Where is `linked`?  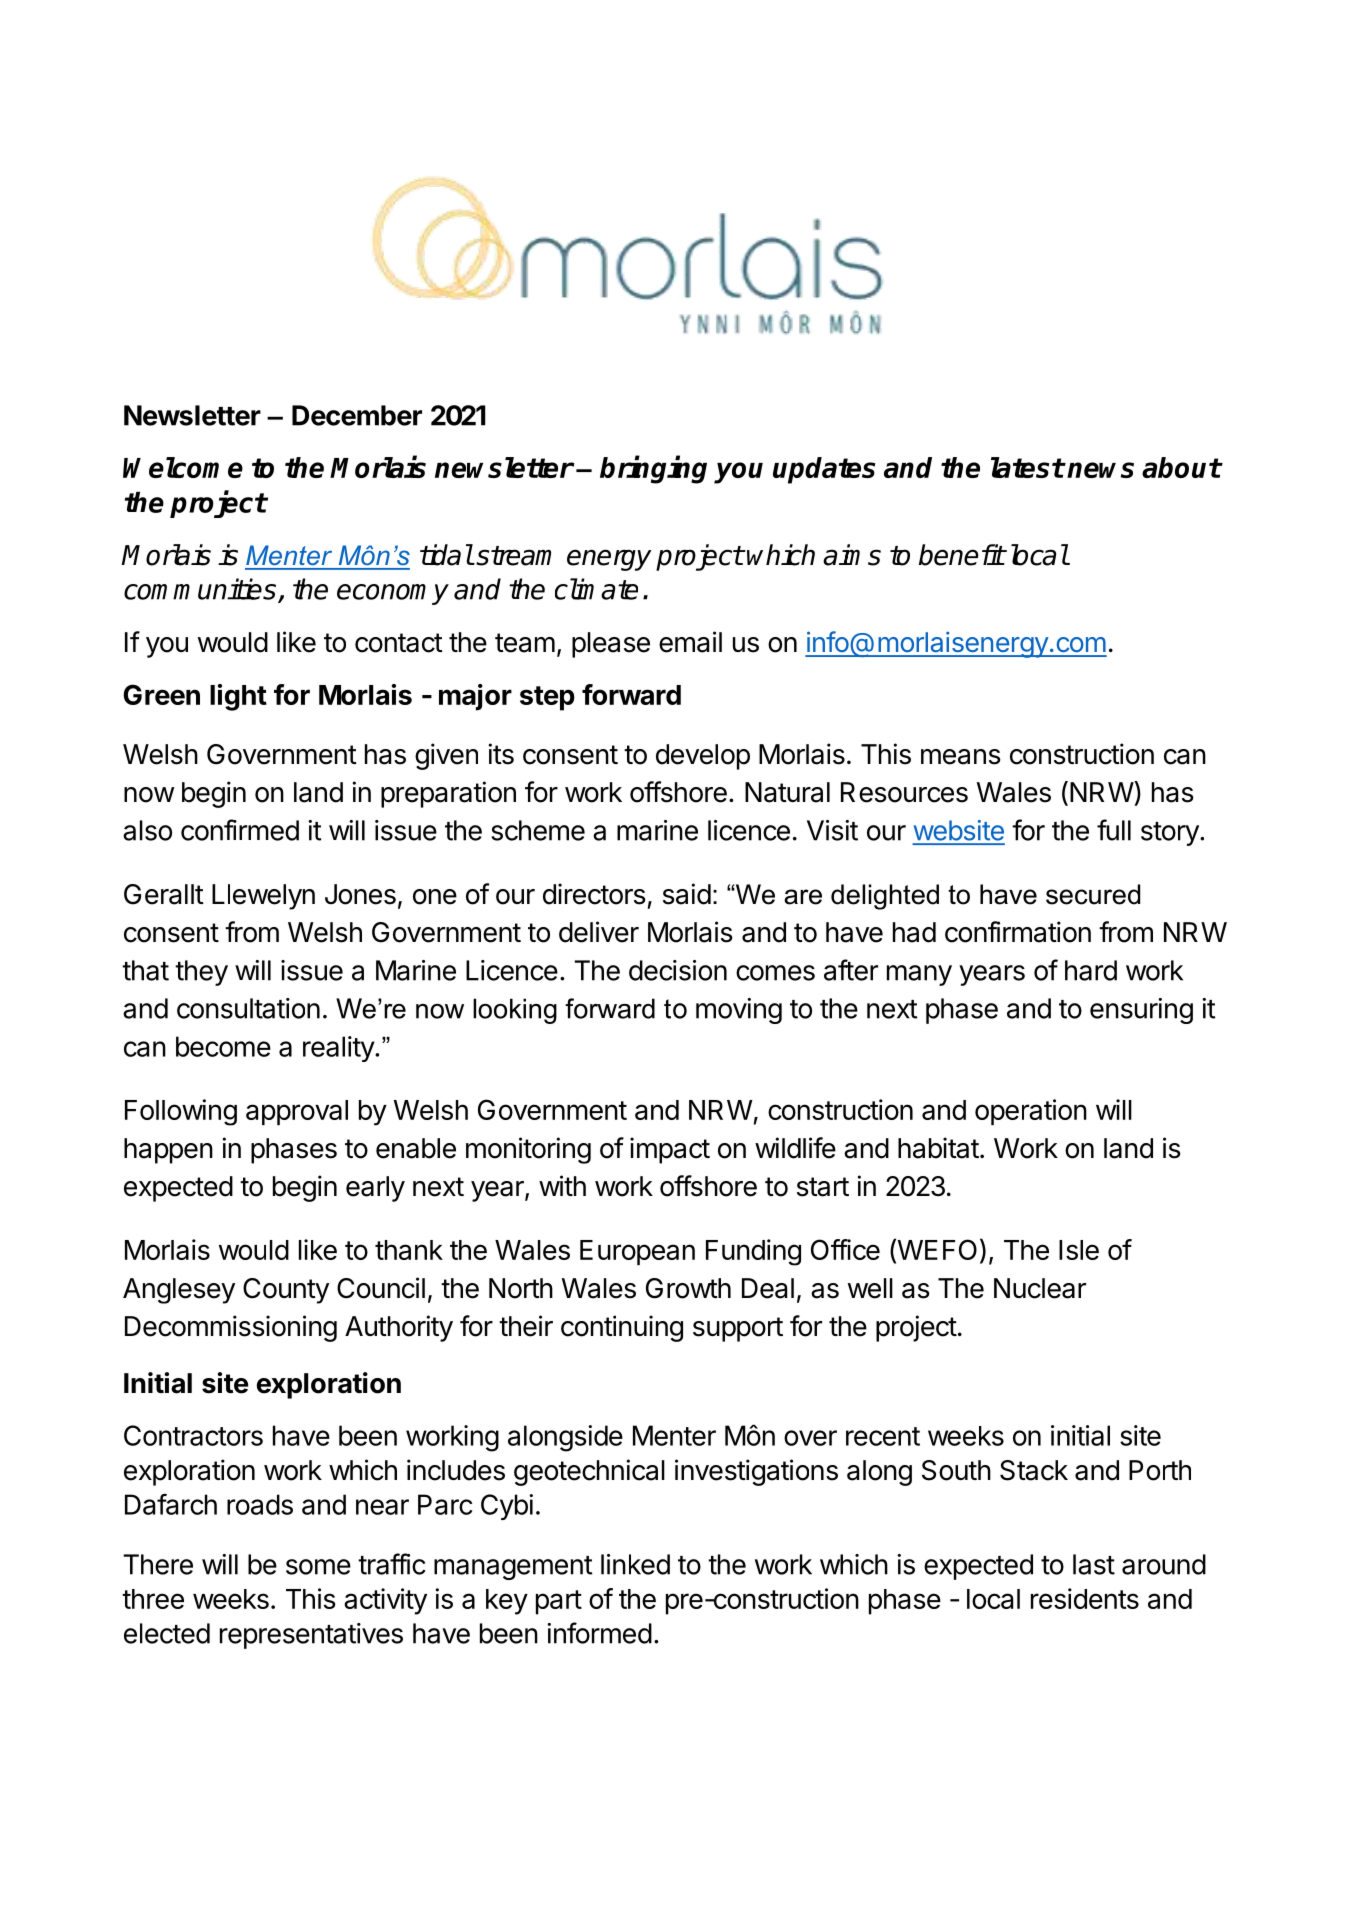
linked is located at coordinates (635, 1564).
